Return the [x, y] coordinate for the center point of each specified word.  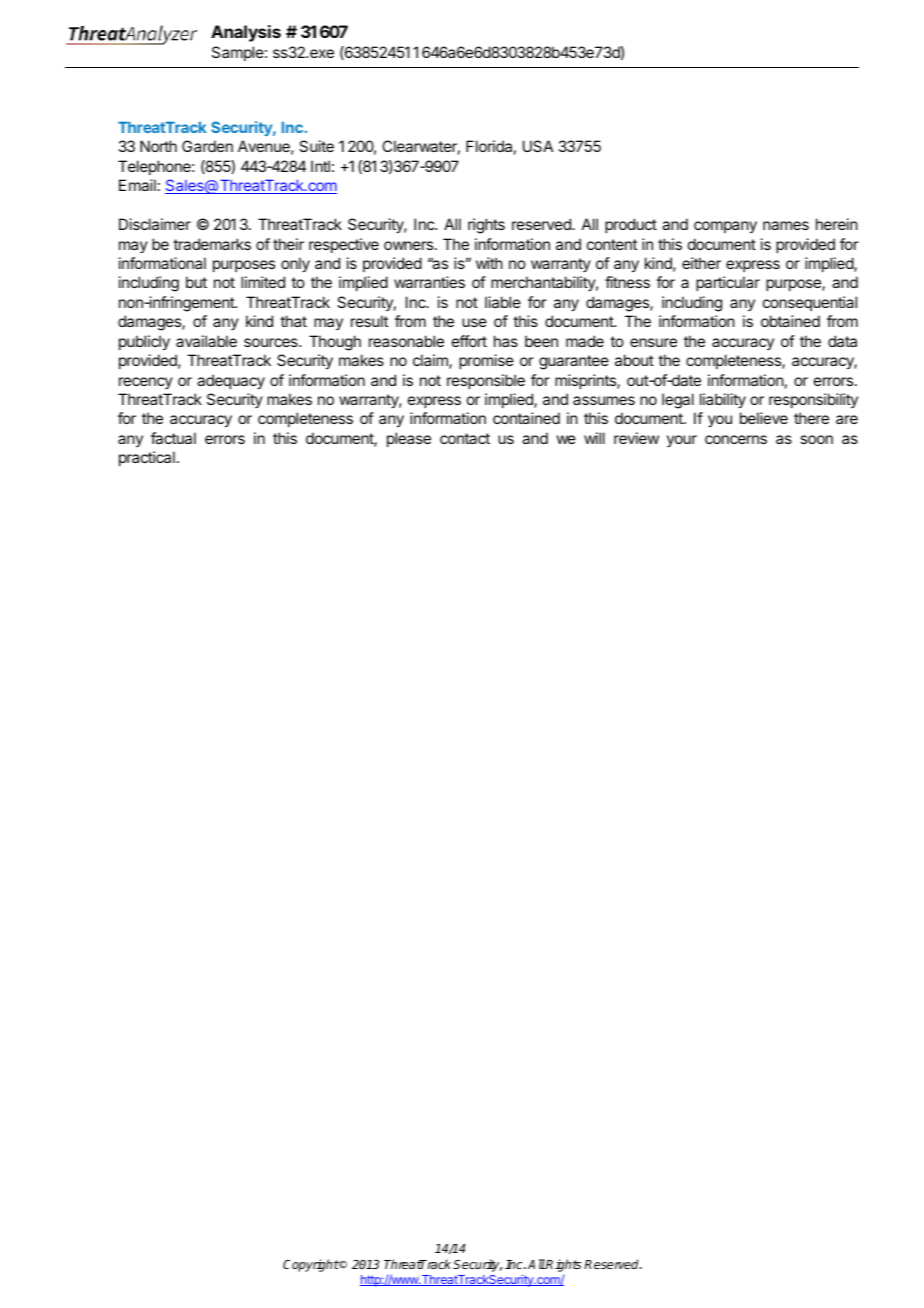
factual [173, 438]
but [196, 282]
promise [486, 361]
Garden [207, 146]
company [725, 227]
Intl [320, 166]
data [842, 341]
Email [137, 185]
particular [728, 283]
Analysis [246, 33]
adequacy [231, 382]
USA [538, 146]
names [786, 225]
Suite [316, 146]
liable [503, 302]
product [631, 225]
